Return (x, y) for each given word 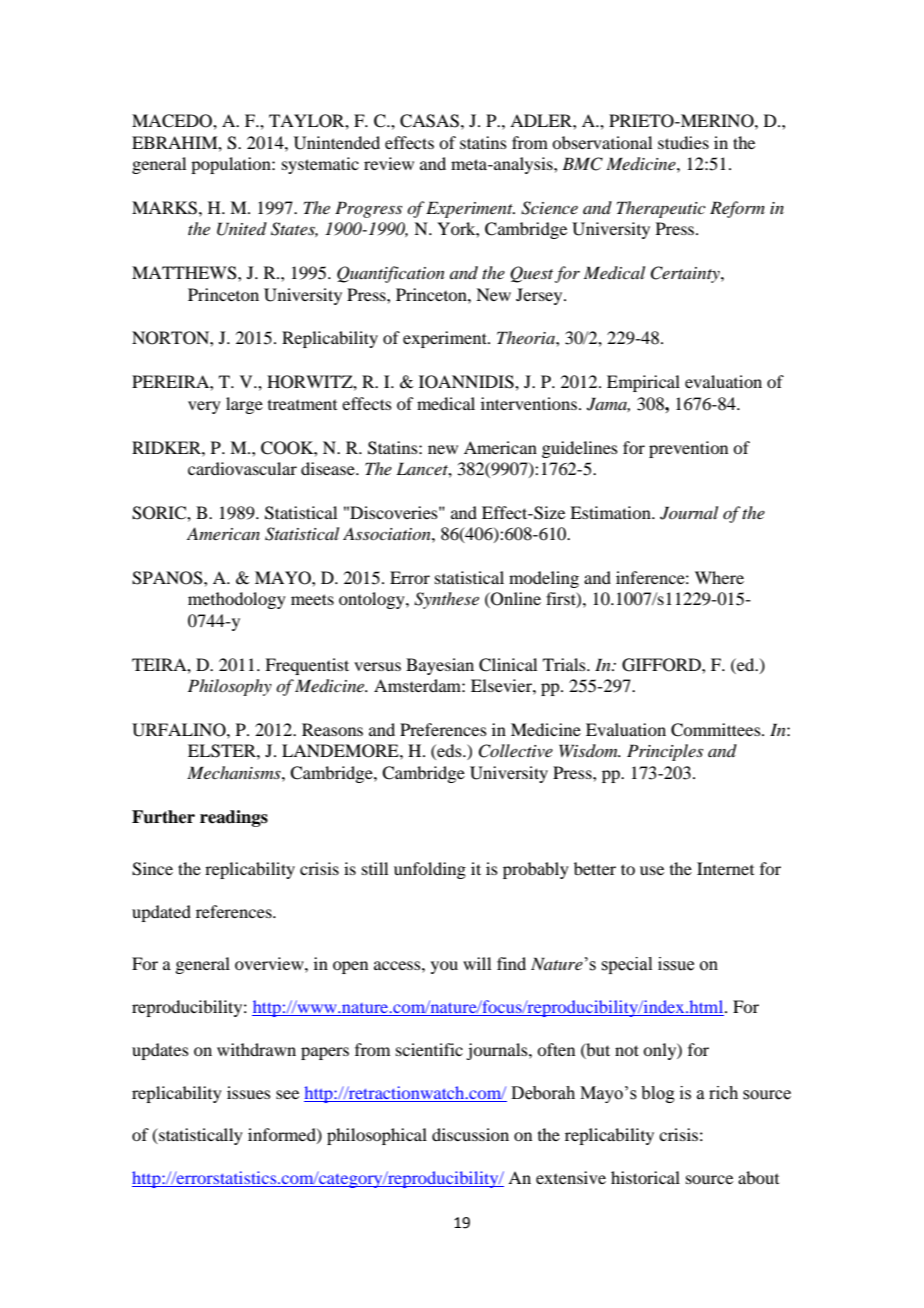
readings (234, 818)
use (652, 870)
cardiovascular (242, 468)
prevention (688, 449)
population (232, 165)
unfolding (430, 870)
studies (683, 142)
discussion (470, 1134)
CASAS (429, 121)
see (287, 1094)
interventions (529, 403)
